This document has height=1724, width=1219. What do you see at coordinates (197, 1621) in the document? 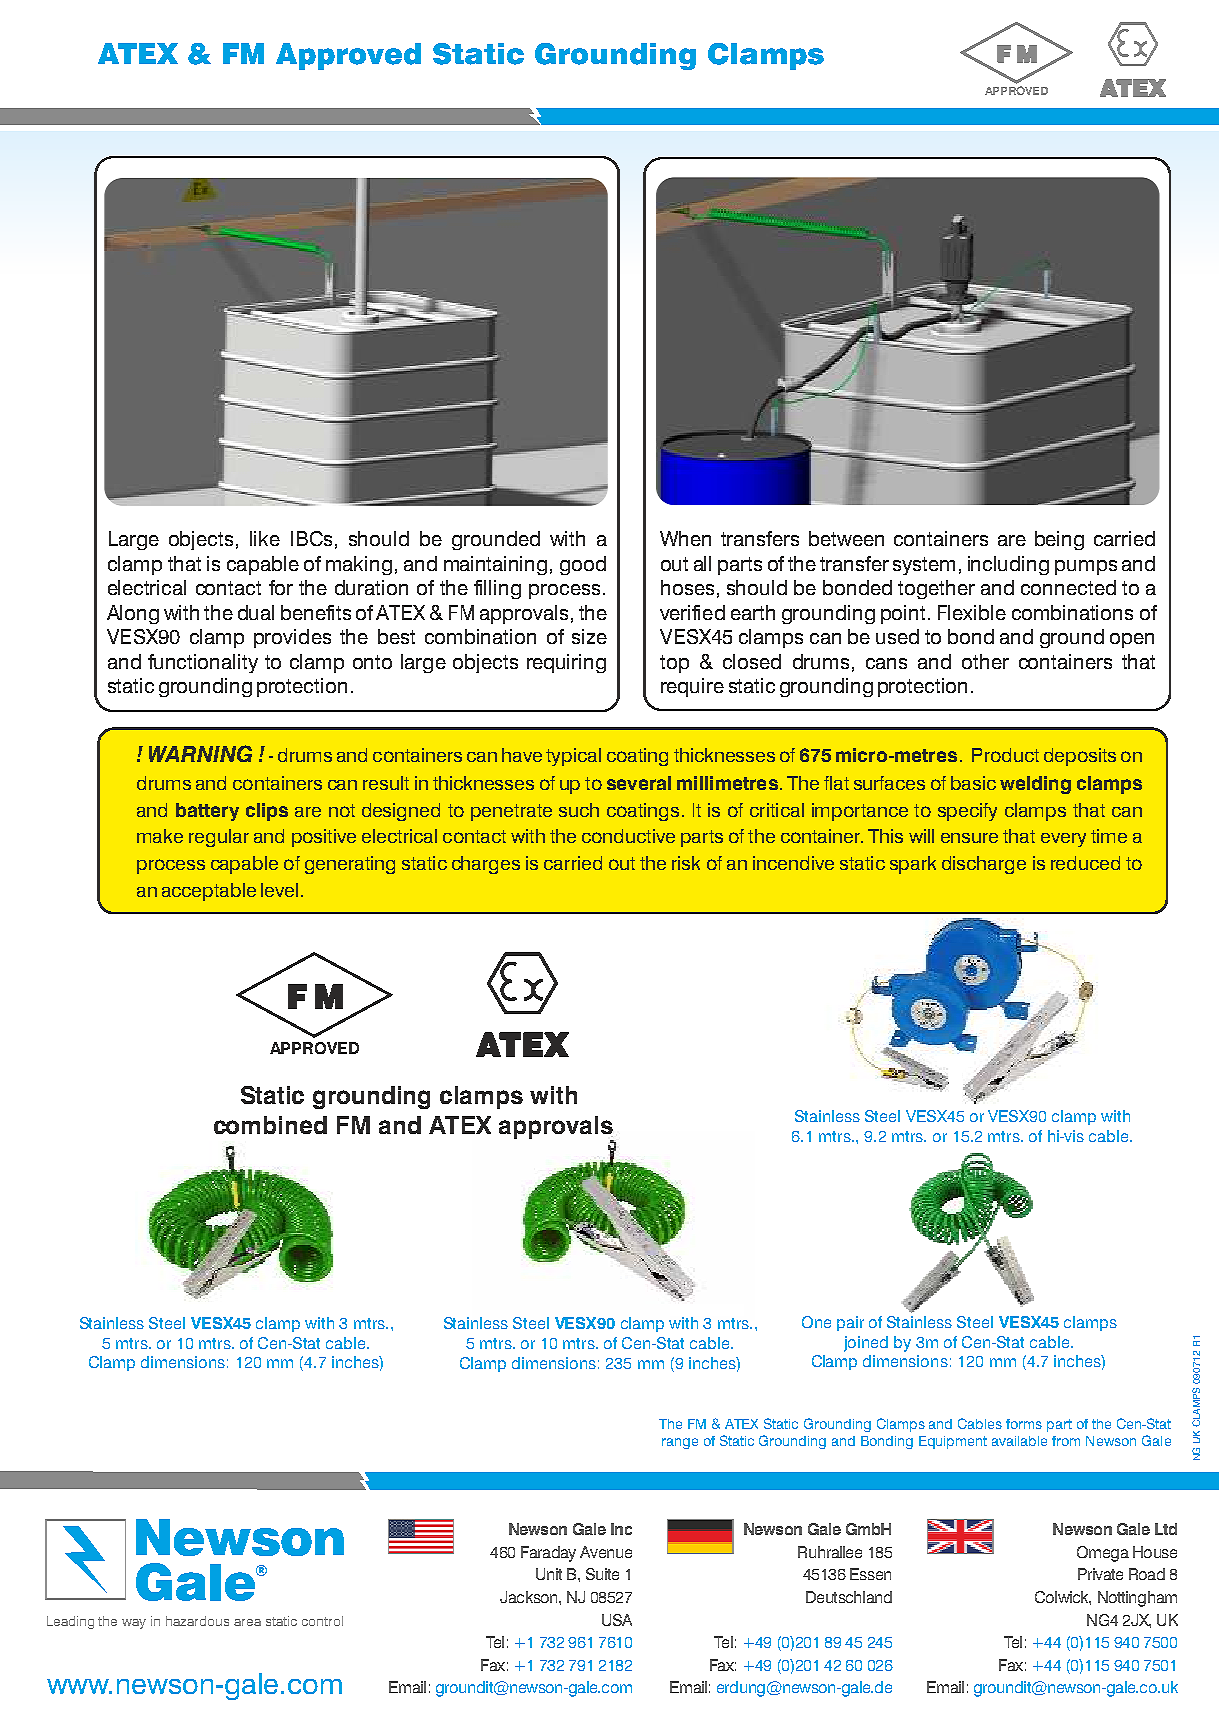
I see `hazardous` at bounding box center [197, 1621].
